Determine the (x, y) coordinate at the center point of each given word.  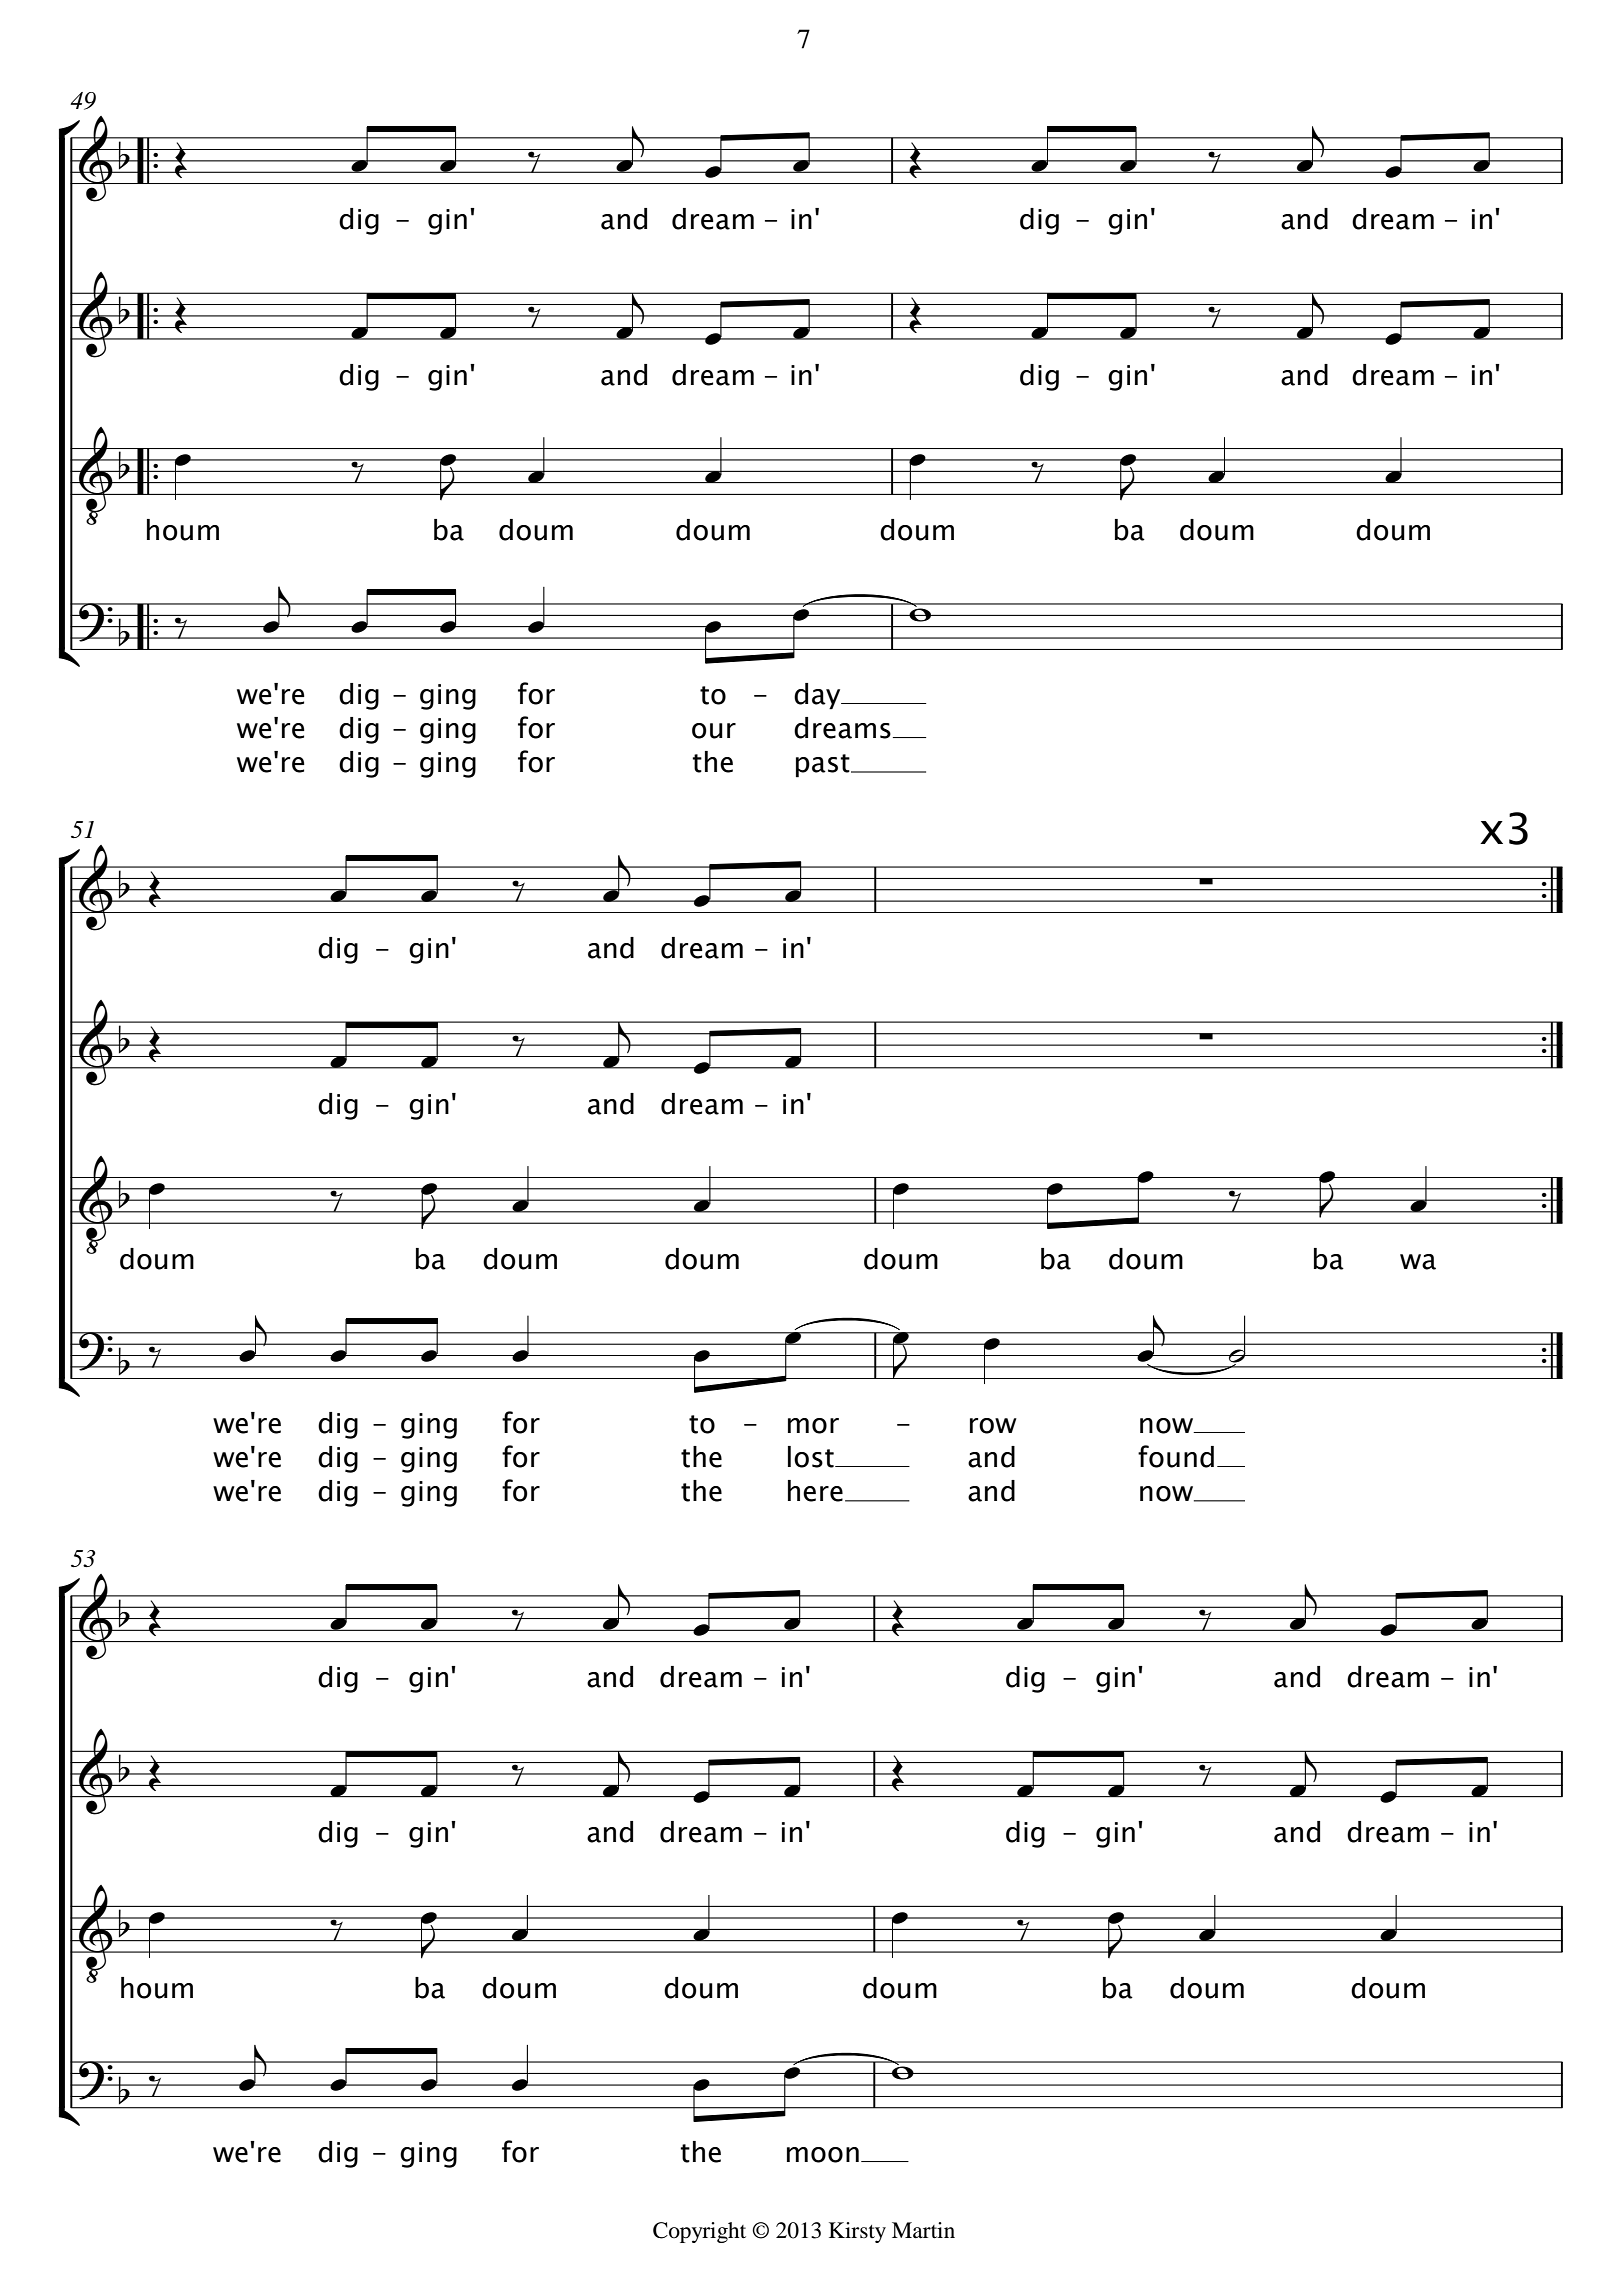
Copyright (699, 2232)
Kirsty (857, 2232)
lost (812, 1457)
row (993, 1426)
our (714, 731)
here (815, 1491)
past (824, 766)
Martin (923, 2230)
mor (813, 1426)
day (818, 696)
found (1176, 1456)
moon (823, 2155)
